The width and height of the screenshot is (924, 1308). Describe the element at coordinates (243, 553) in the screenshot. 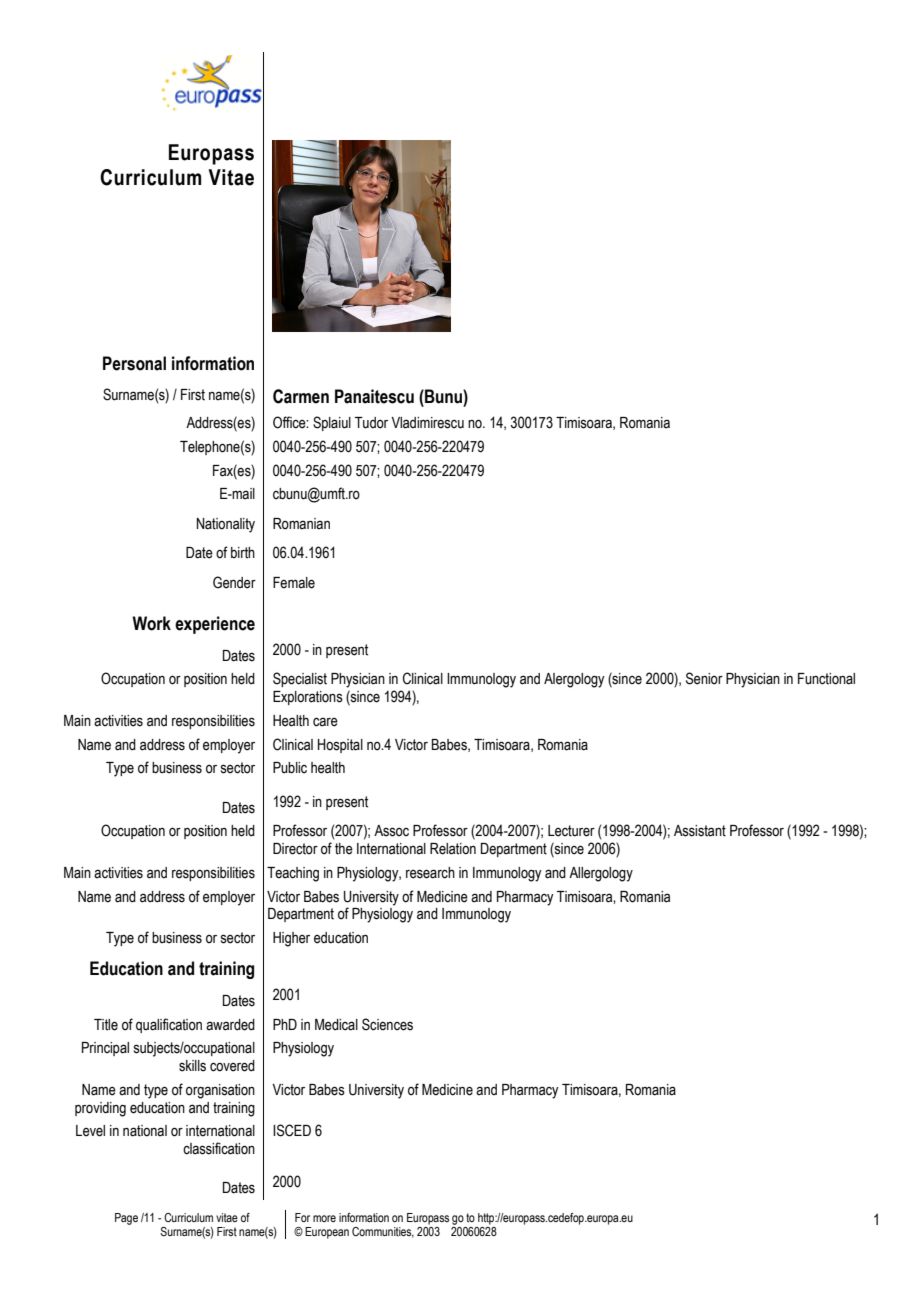

I see `birth` at that location.
